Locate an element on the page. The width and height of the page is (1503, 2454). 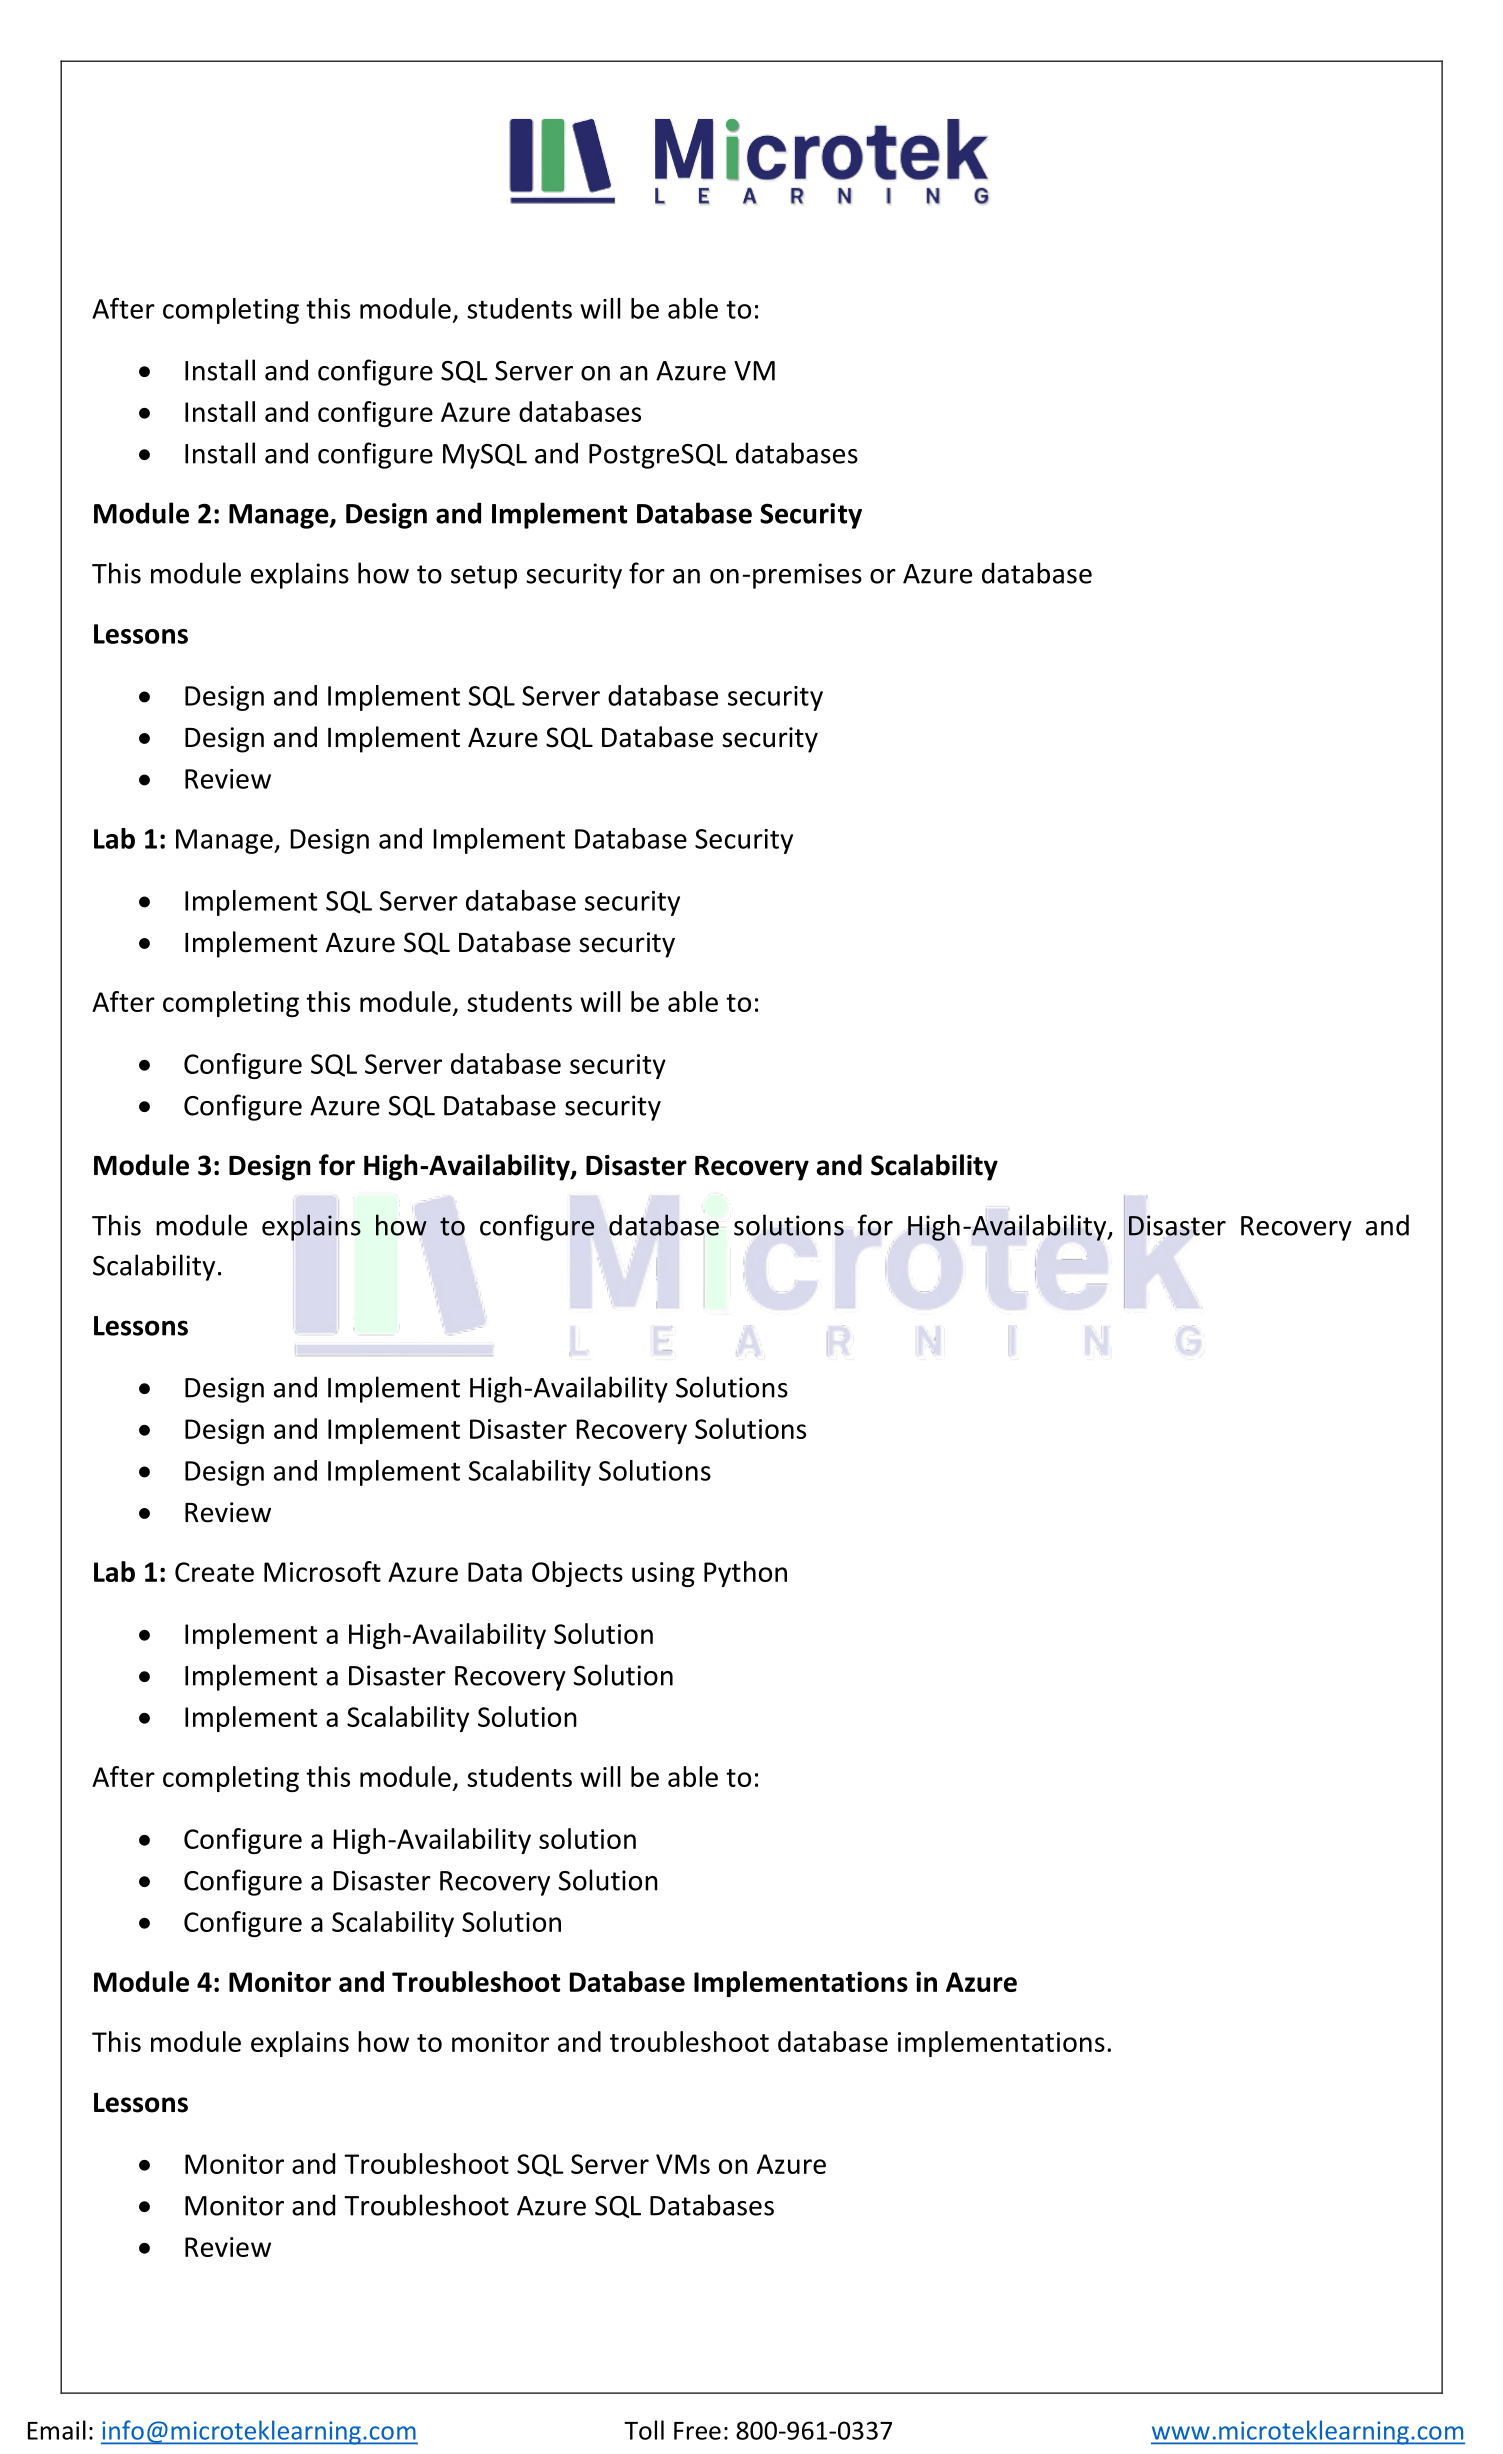
Email is located at coordinates (57, 2430).
